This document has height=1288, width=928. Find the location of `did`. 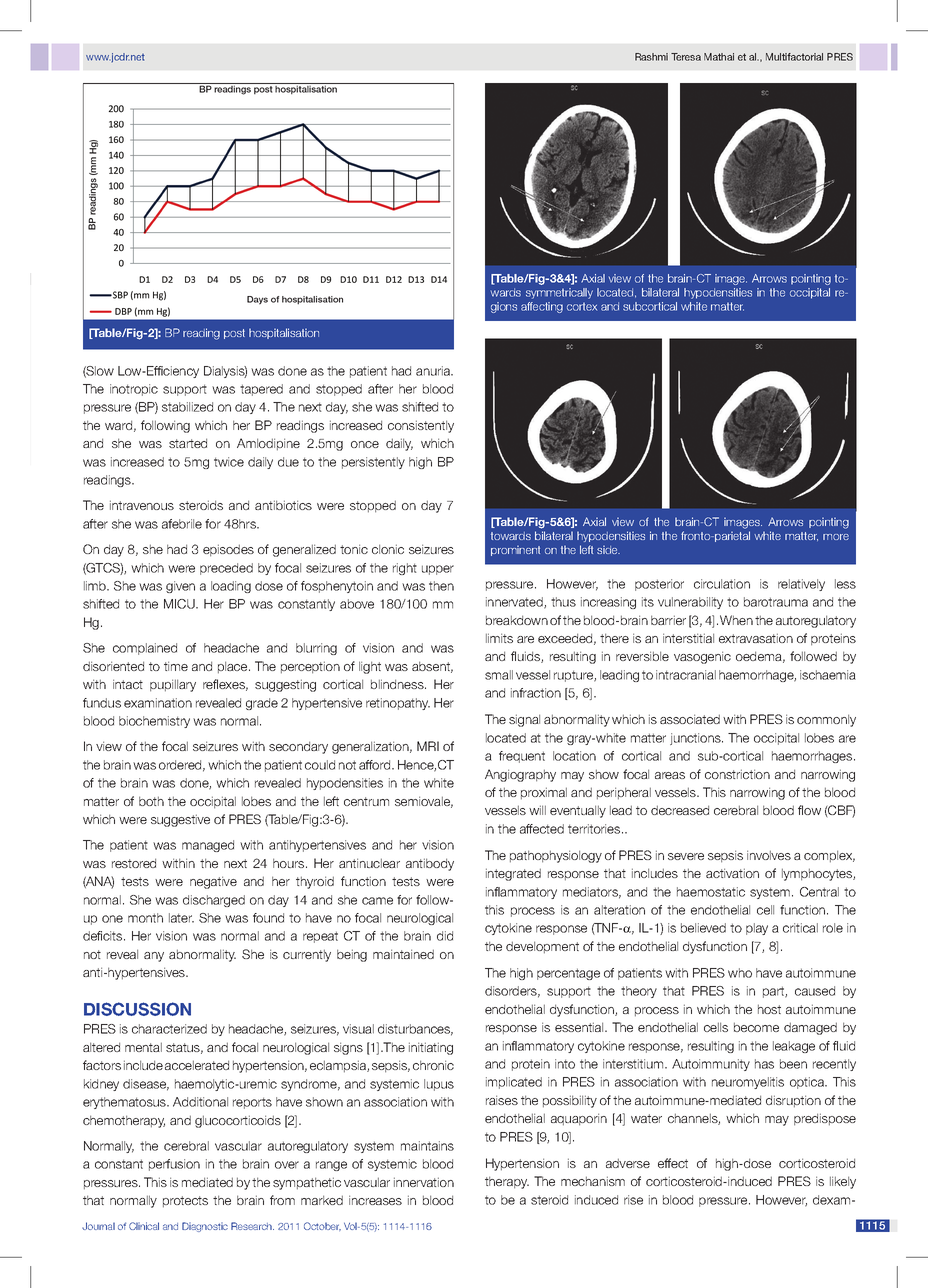

did is located at coordinates (445, 936).
